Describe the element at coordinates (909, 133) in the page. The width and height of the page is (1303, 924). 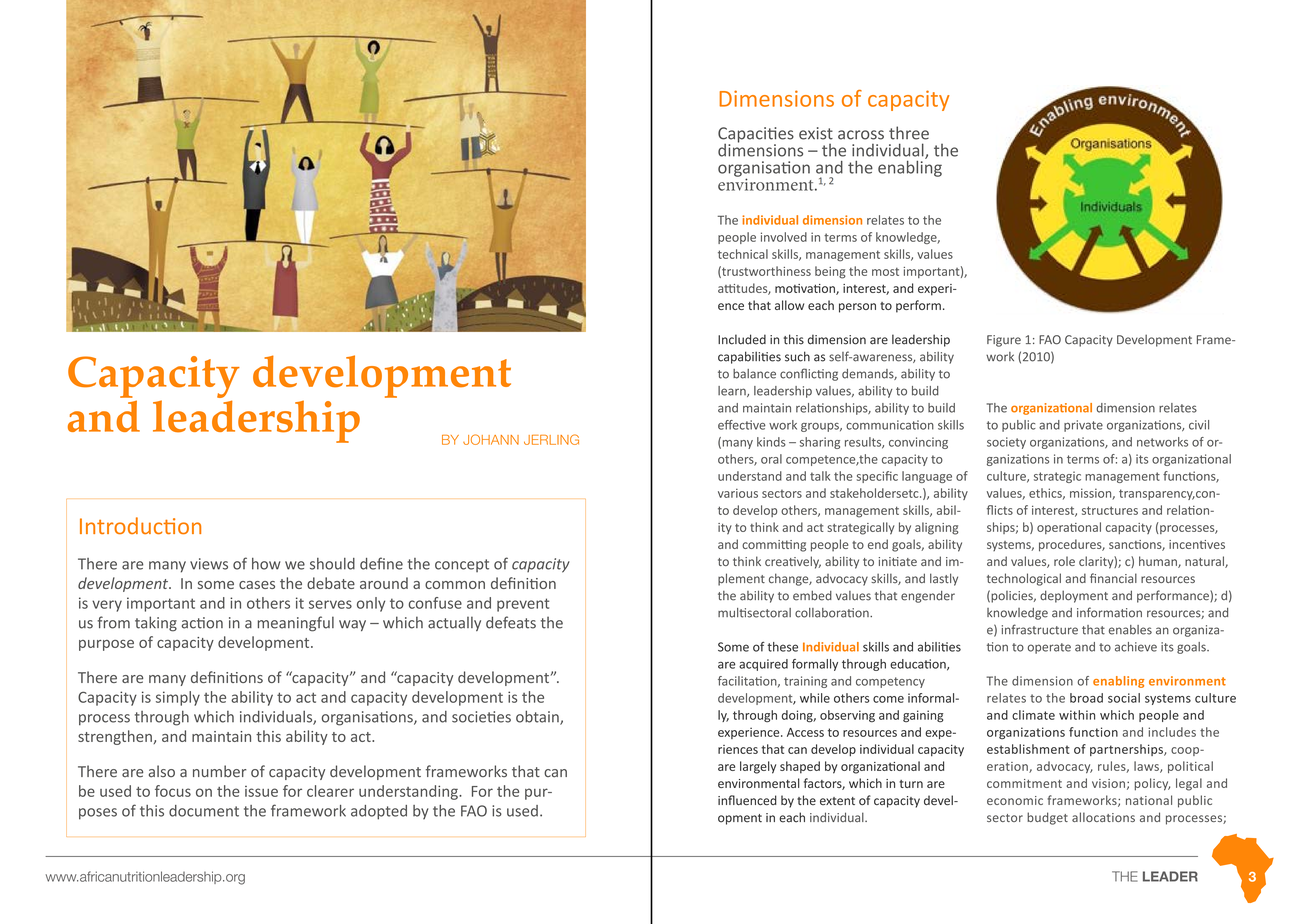
I see `three` at that location.
